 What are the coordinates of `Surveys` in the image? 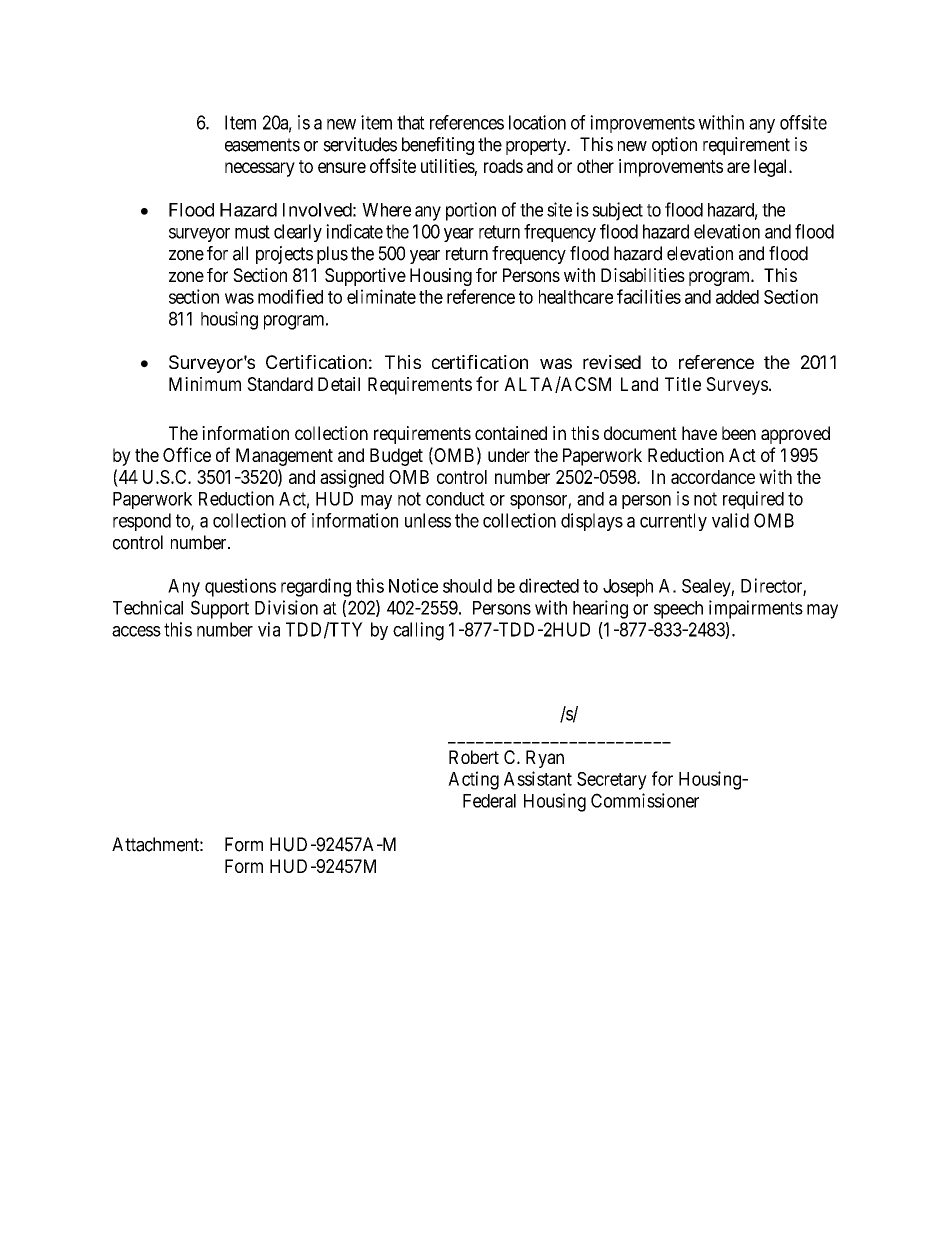 It's located at (737, 386).
